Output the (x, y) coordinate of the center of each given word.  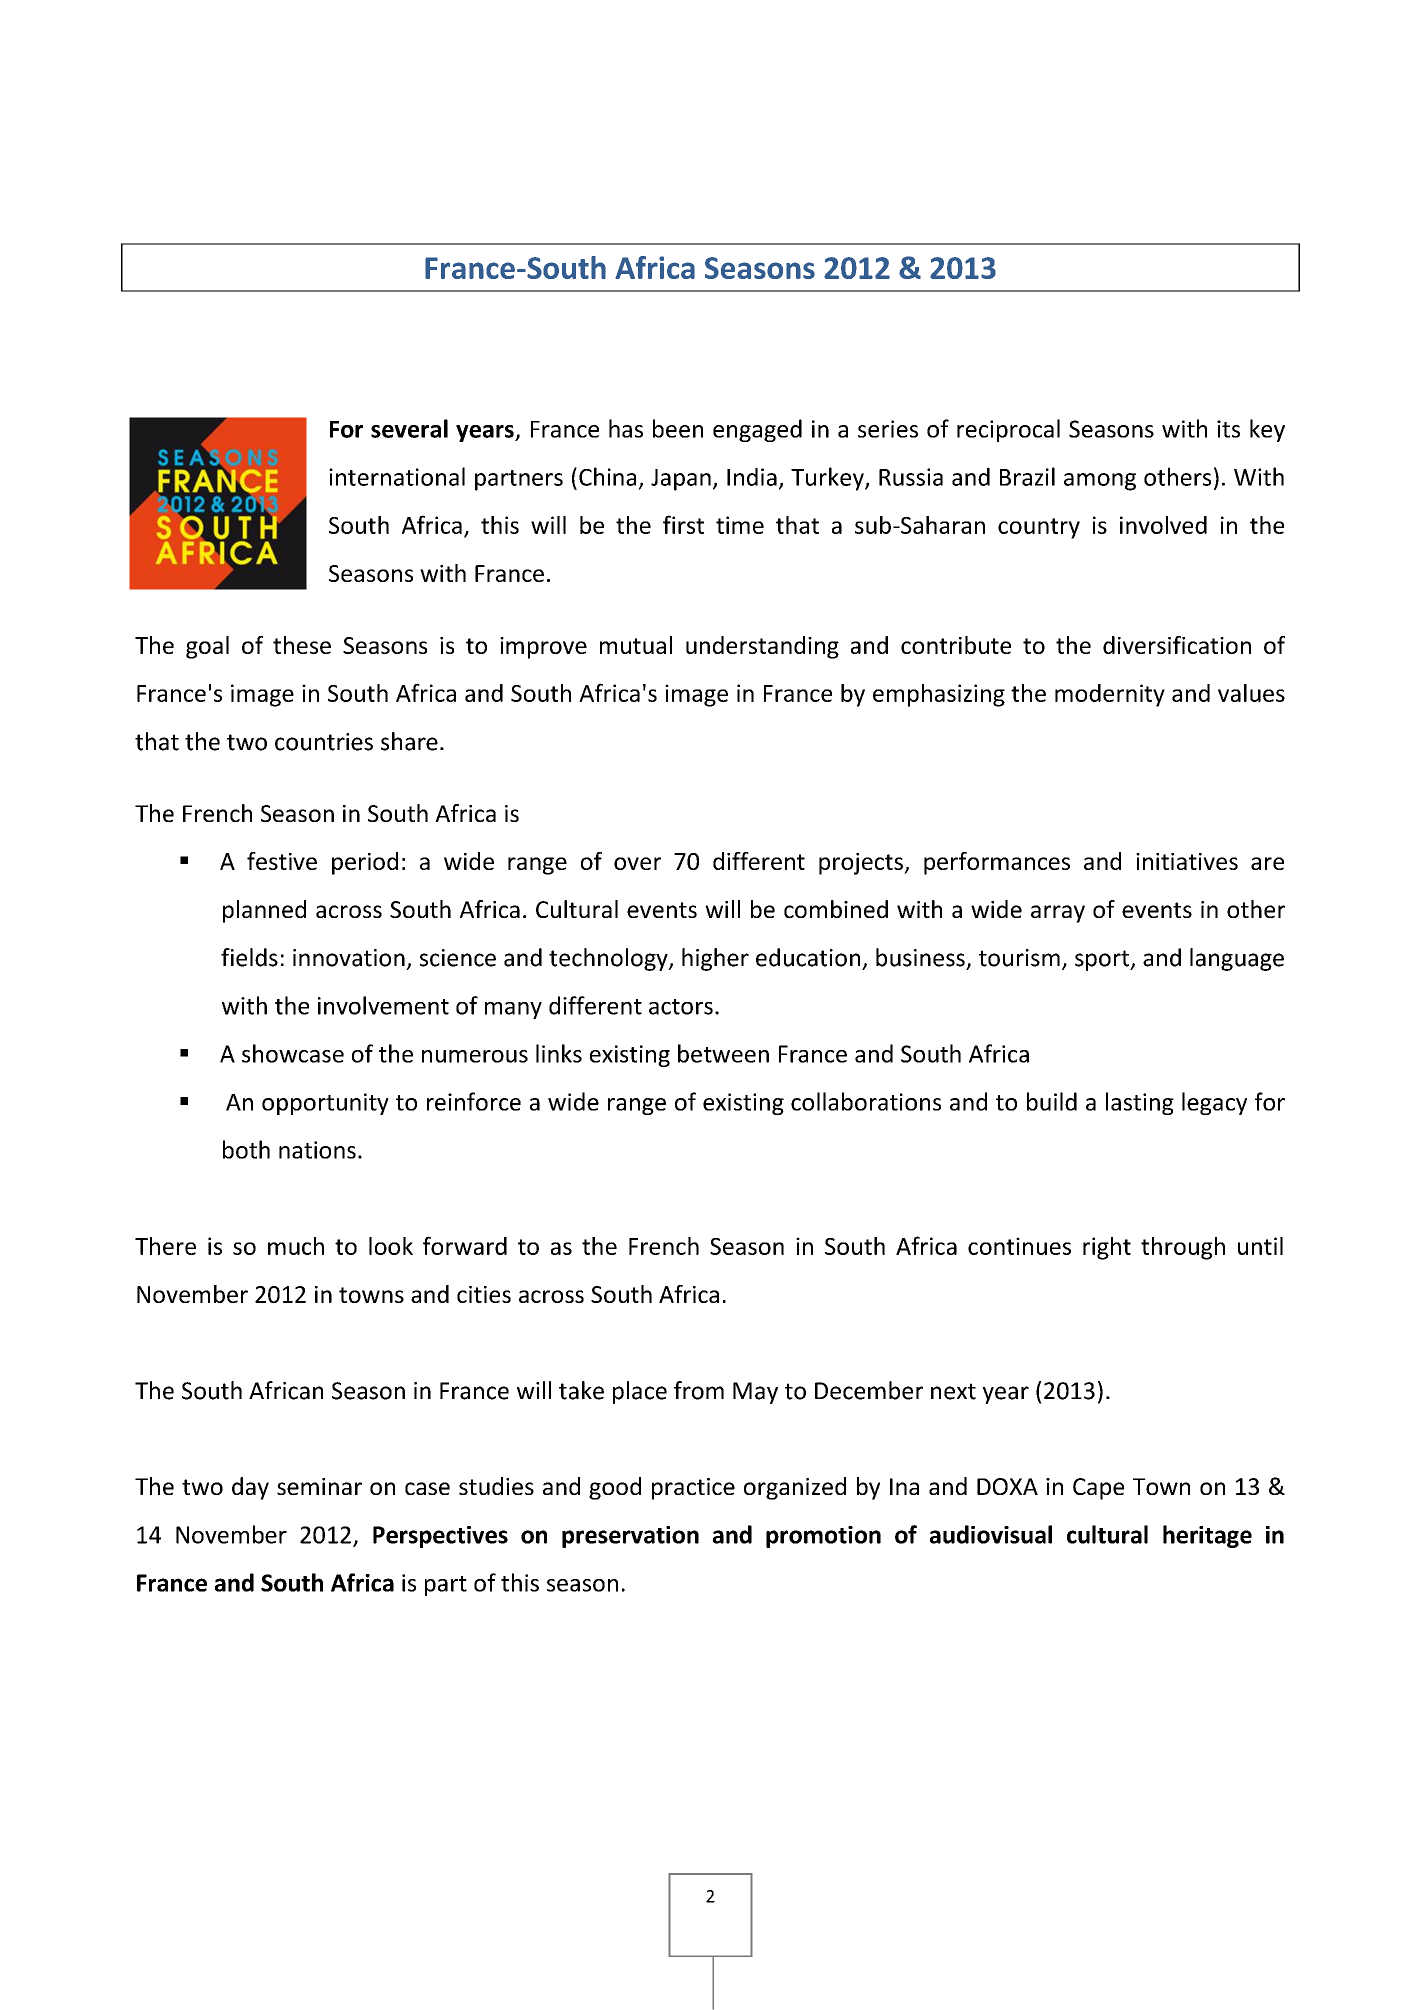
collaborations (866, 1101)
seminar (319, 1486)
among (1100, 482)
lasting (1140, 1103)
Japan (681, 480)
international (397, 476)
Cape (1098, 1489)
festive (282, 861)
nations (317, 1150)
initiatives (1187, 861)
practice (693, 1489)
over (637, 863)
